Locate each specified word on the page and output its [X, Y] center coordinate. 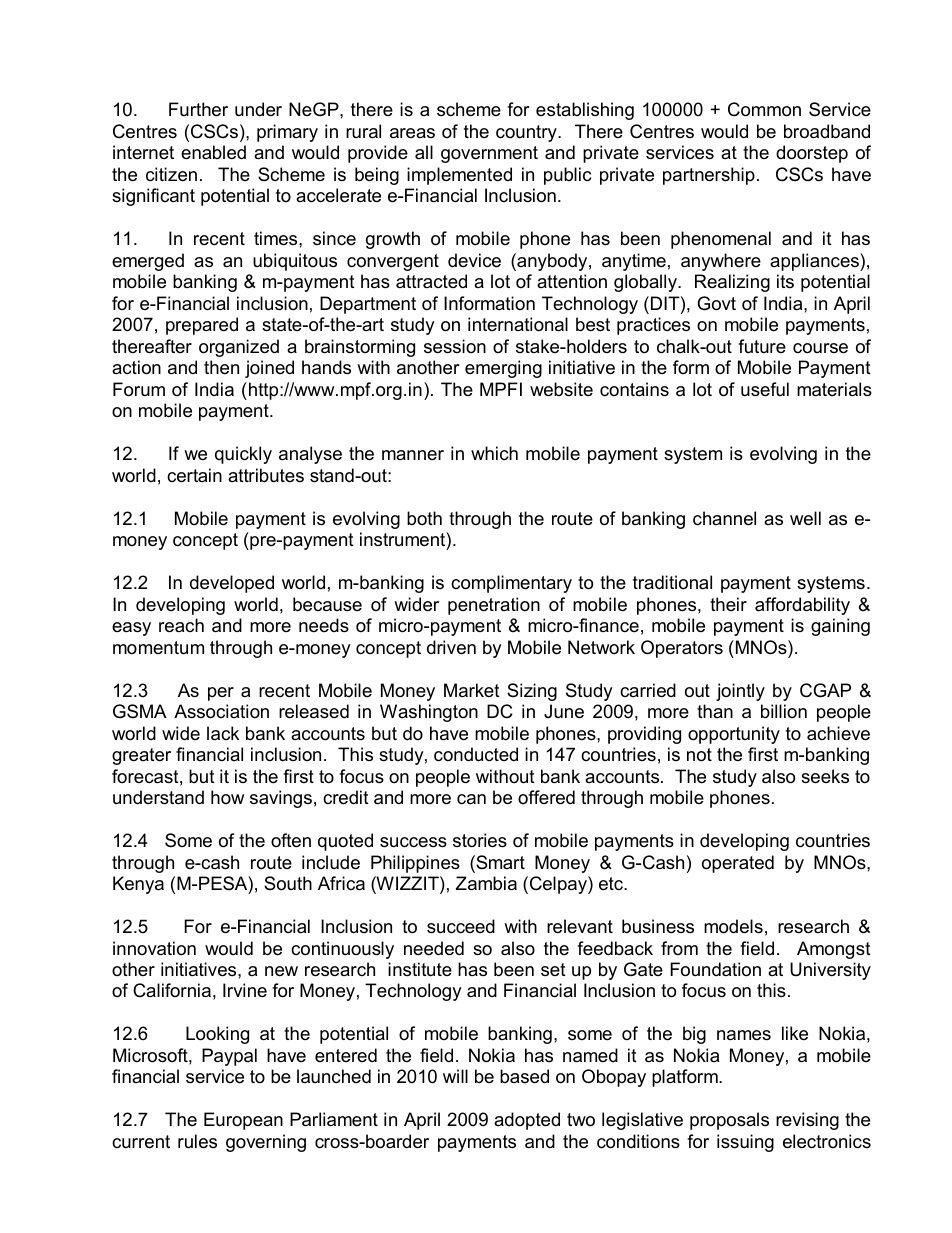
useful [765, 389]
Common [764, 109]
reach [181, 625]
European [243, 1121]
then [221, 367]
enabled [213, 152]
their [728, 604]
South [288, 883]
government [489, 154]
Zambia [486, 883]
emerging [503, 369]
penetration [494, 606]
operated [738, 864]
